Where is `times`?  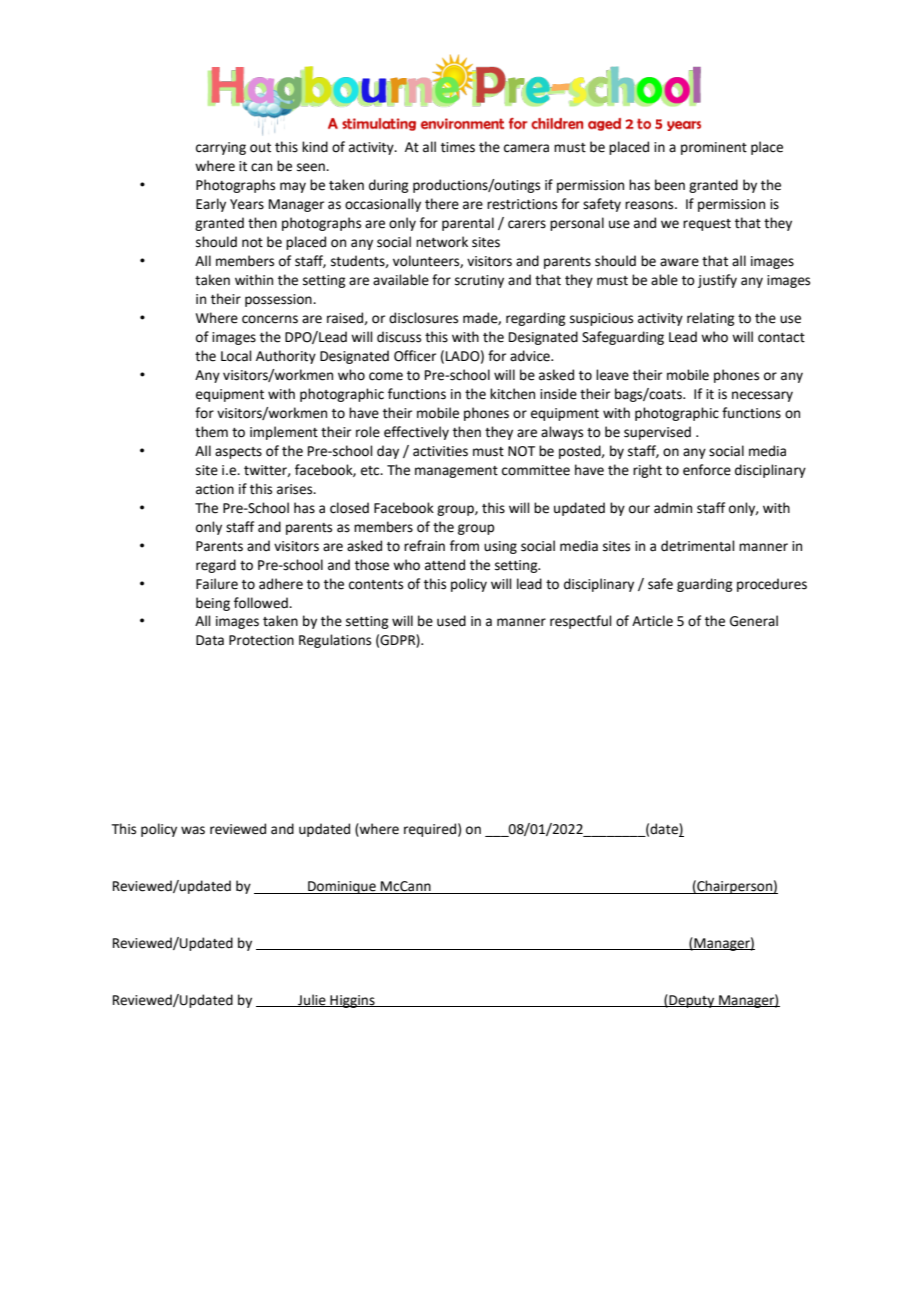
times is located at coordinates (458, 147).
